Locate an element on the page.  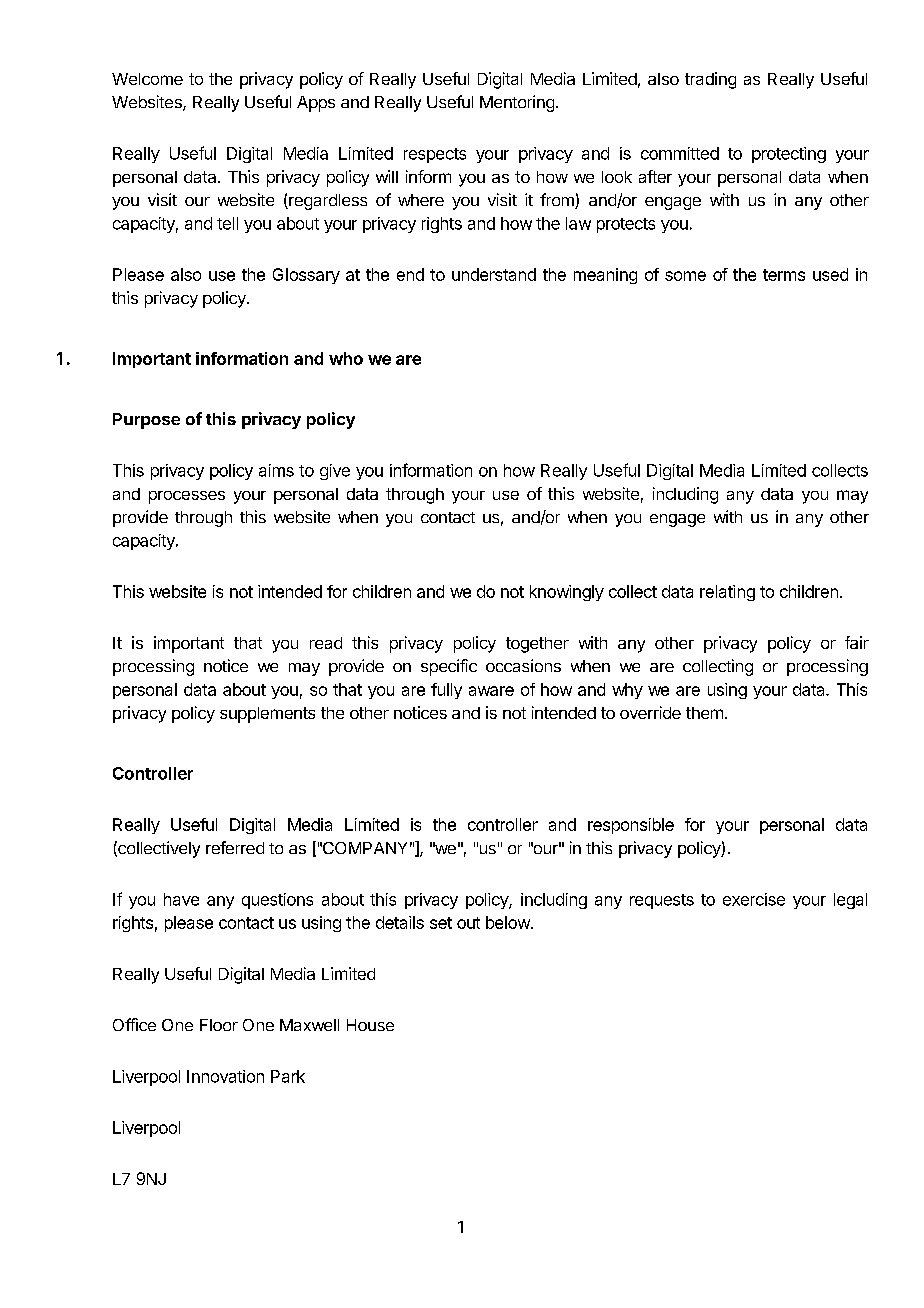
exercise is located at coordinates (754, 899).
